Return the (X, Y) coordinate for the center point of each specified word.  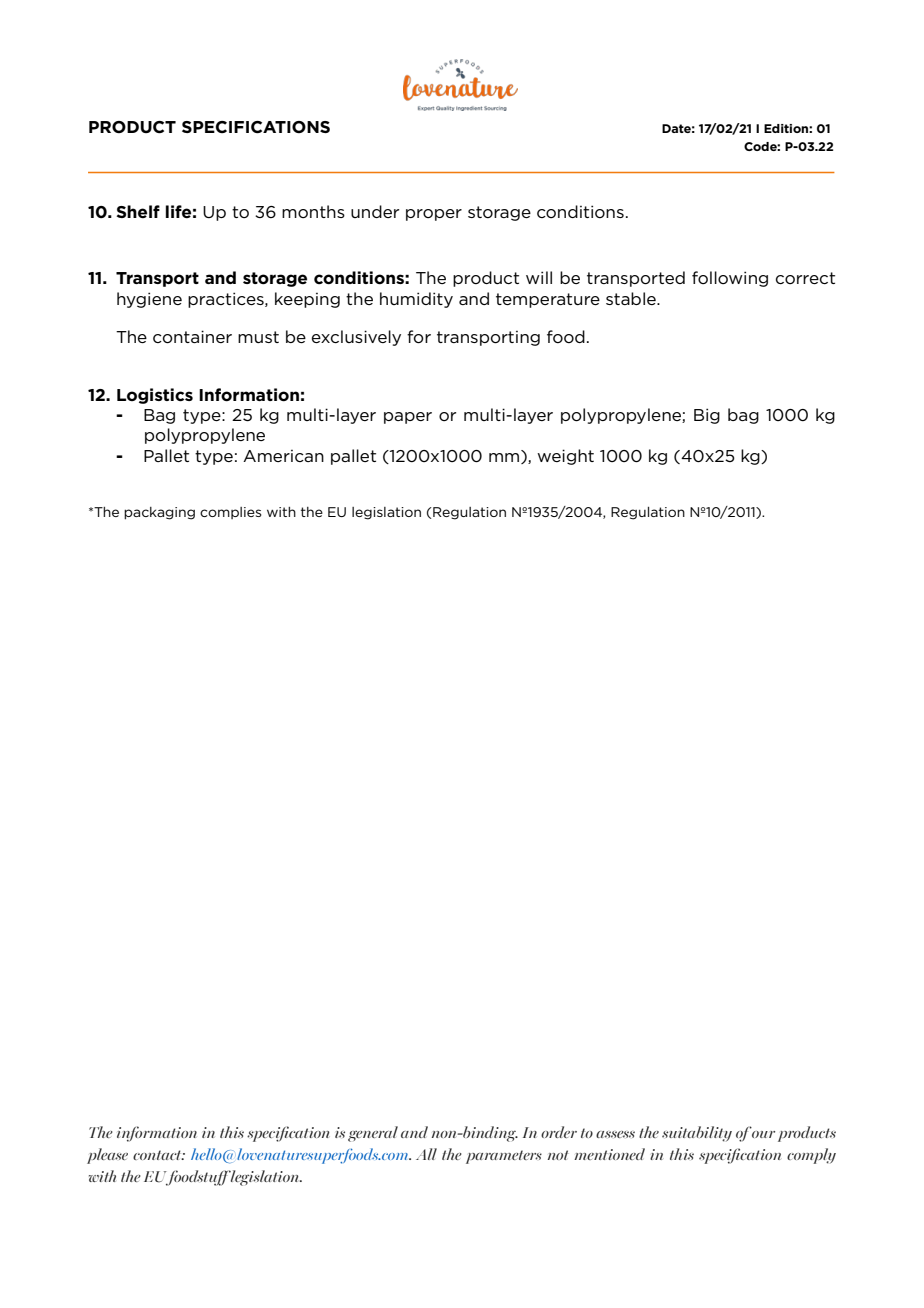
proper (434, 215)
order (559, 1132)
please (107, 1156)
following (730, 279)
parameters (504, 1157)
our (762, 1133)
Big (707, 416)
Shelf (138, 211)
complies (231, 513)
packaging (159, 513)
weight (565, 457)
